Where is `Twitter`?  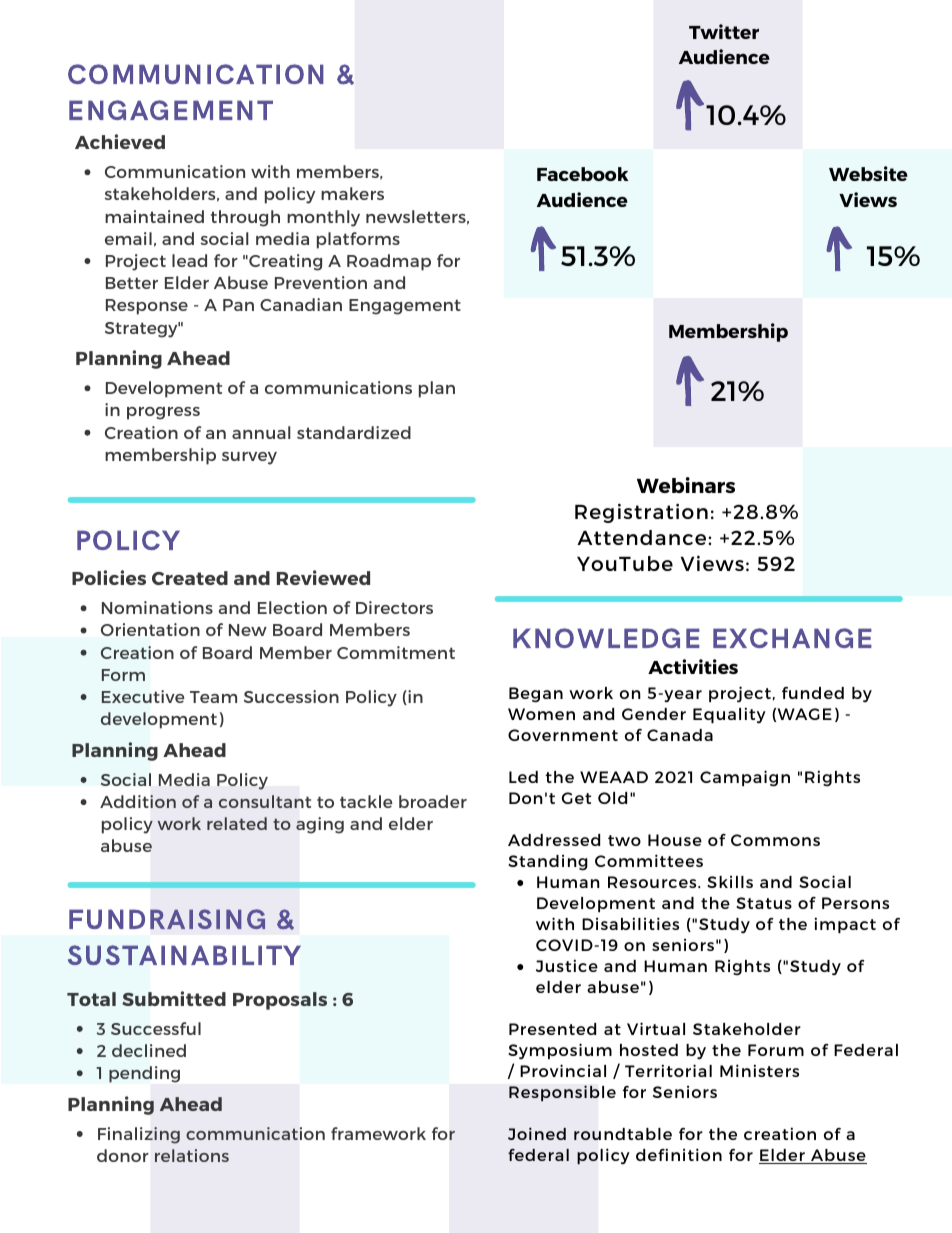 Twitter is located at coordinates (724, 31).
